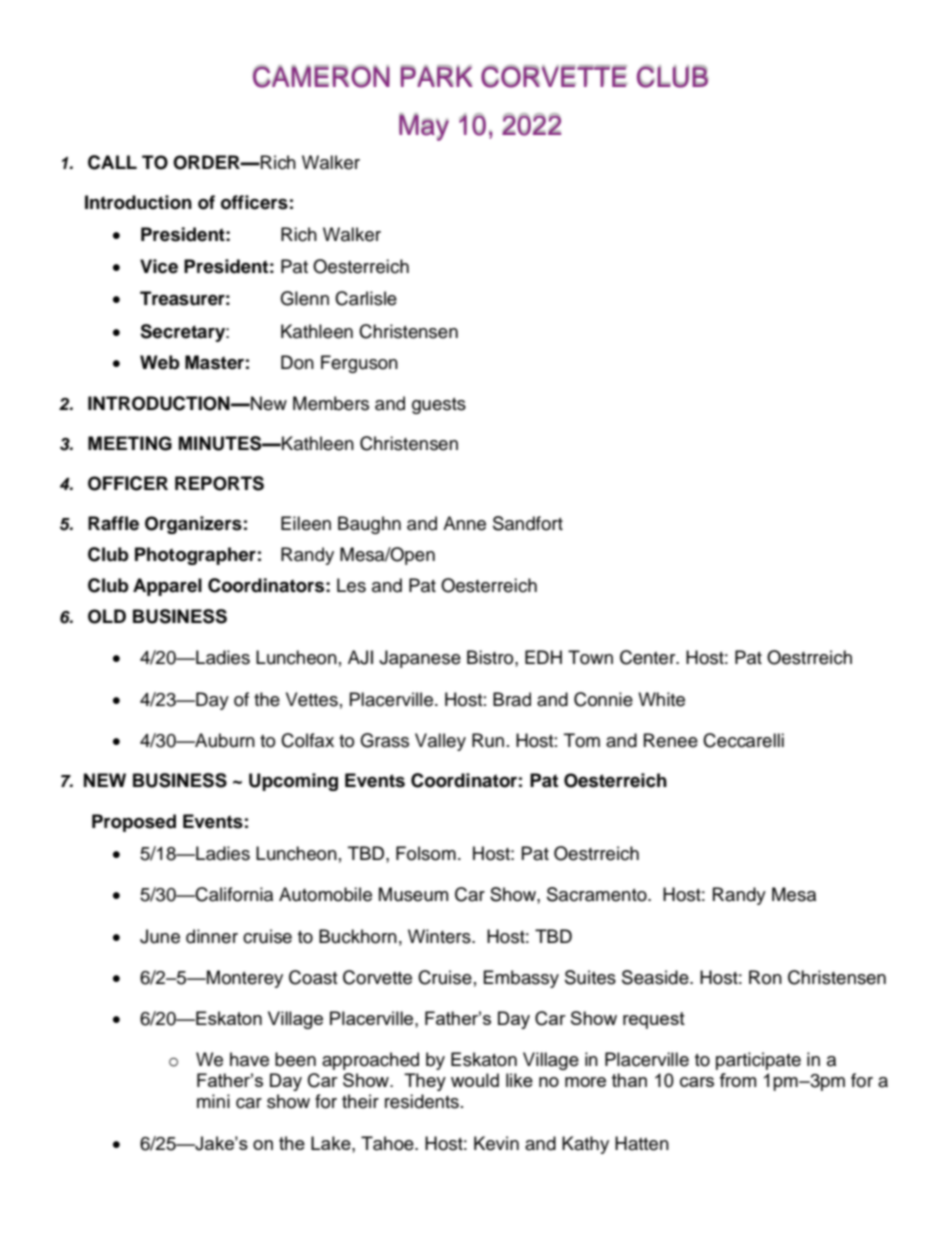 The height and width of the document is (1233, 952). I want to click on mini, so click(213, 1101).
